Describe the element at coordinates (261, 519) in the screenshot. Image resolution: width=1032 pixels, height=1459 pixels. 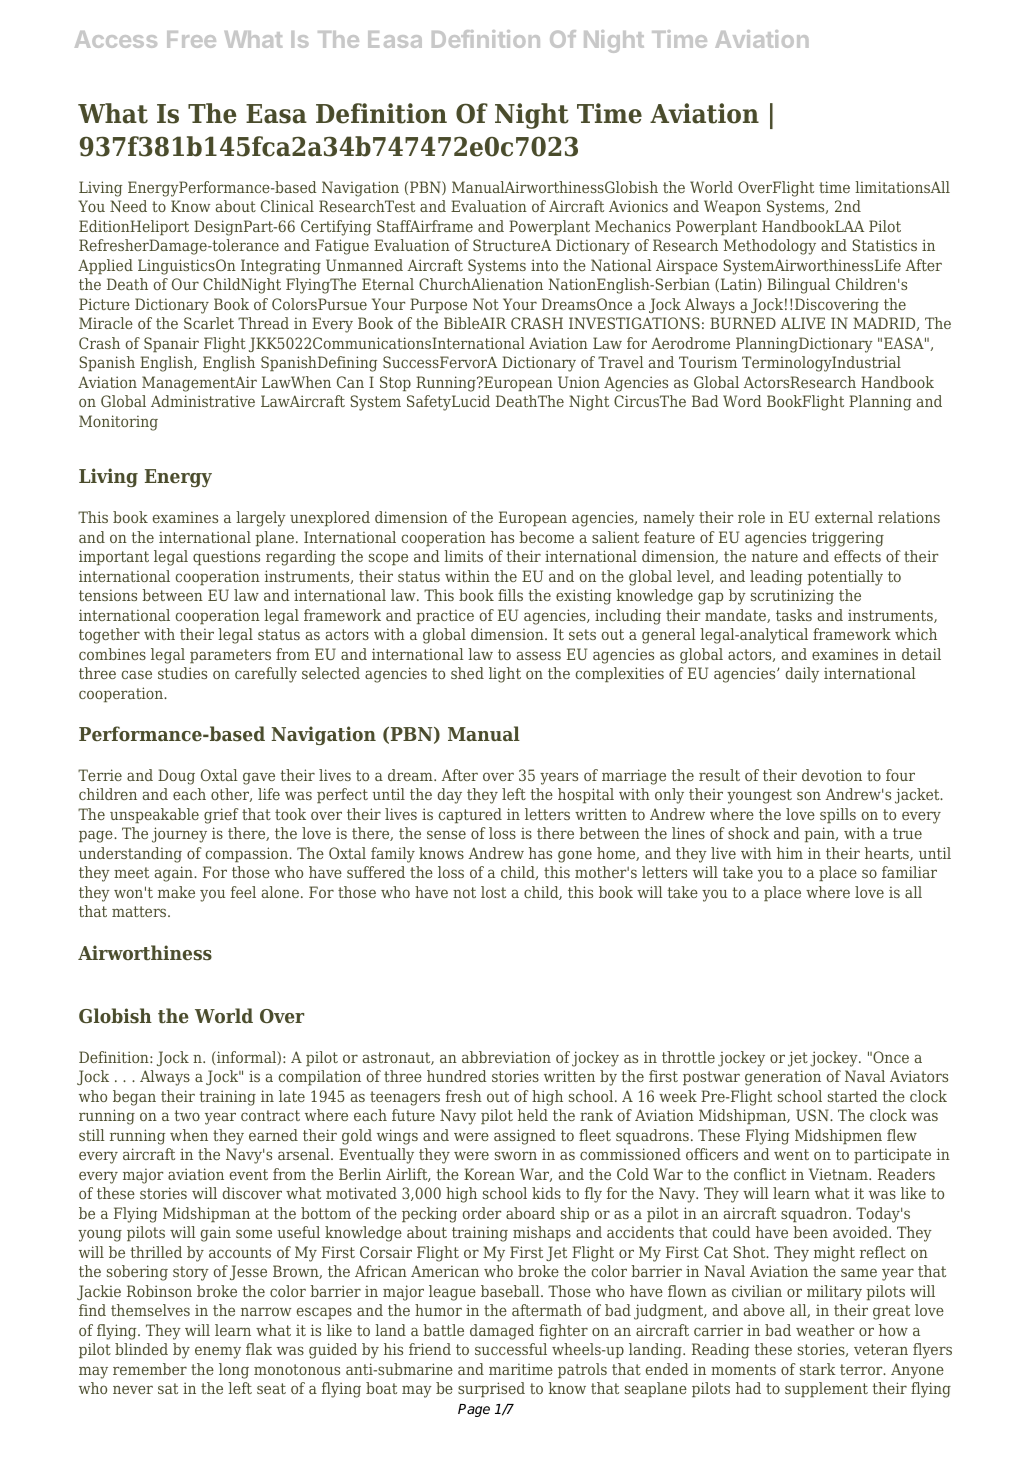
I see `largely` at that location.
